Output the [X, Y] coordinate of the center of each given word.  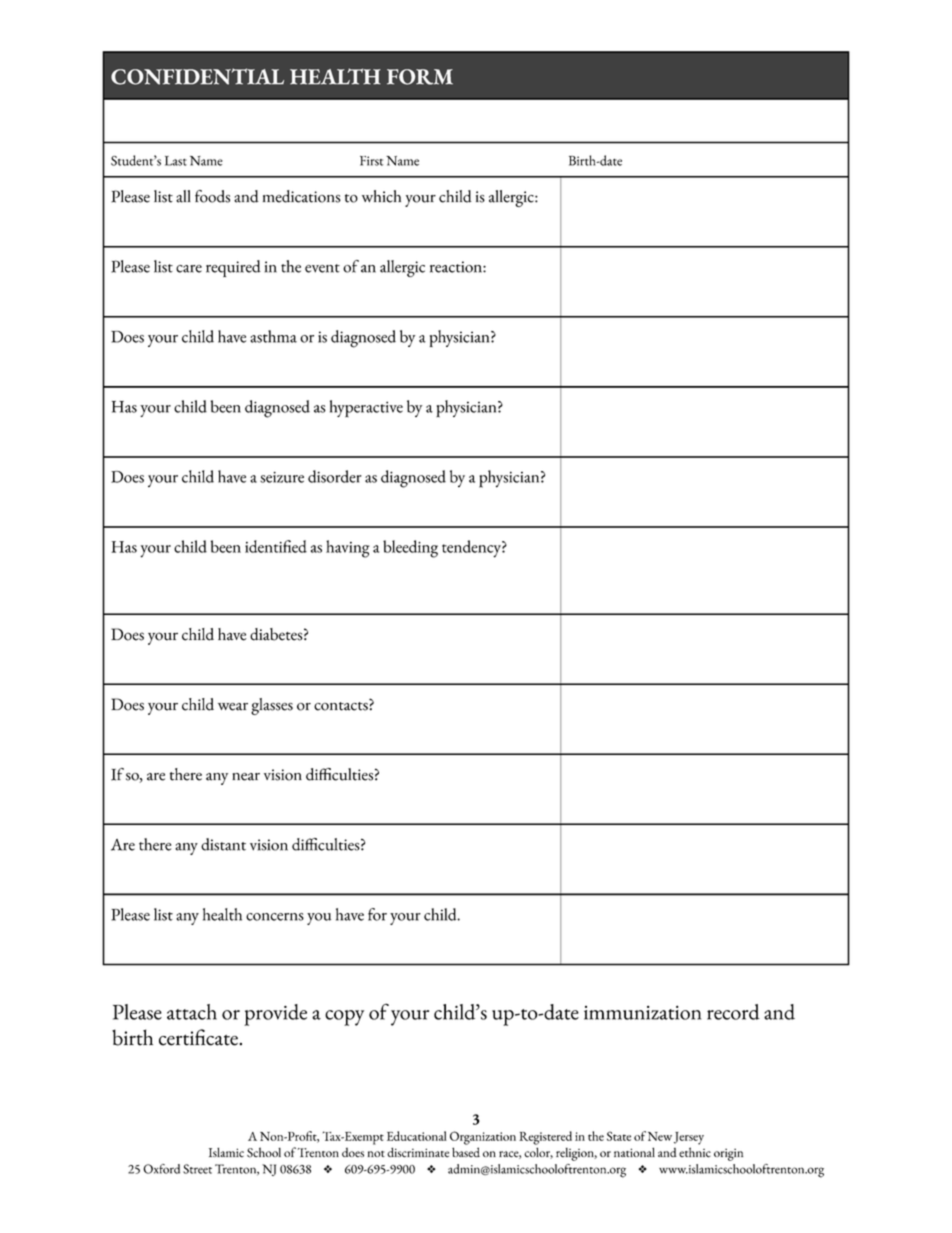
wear [233, 707]
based [466, 1152]
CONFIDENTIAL [197, 76]
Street [197, 1169]
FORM [420, 77]
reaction [457, 267]
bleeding [410, 549]
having [348, 549]
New [660, 1136]
